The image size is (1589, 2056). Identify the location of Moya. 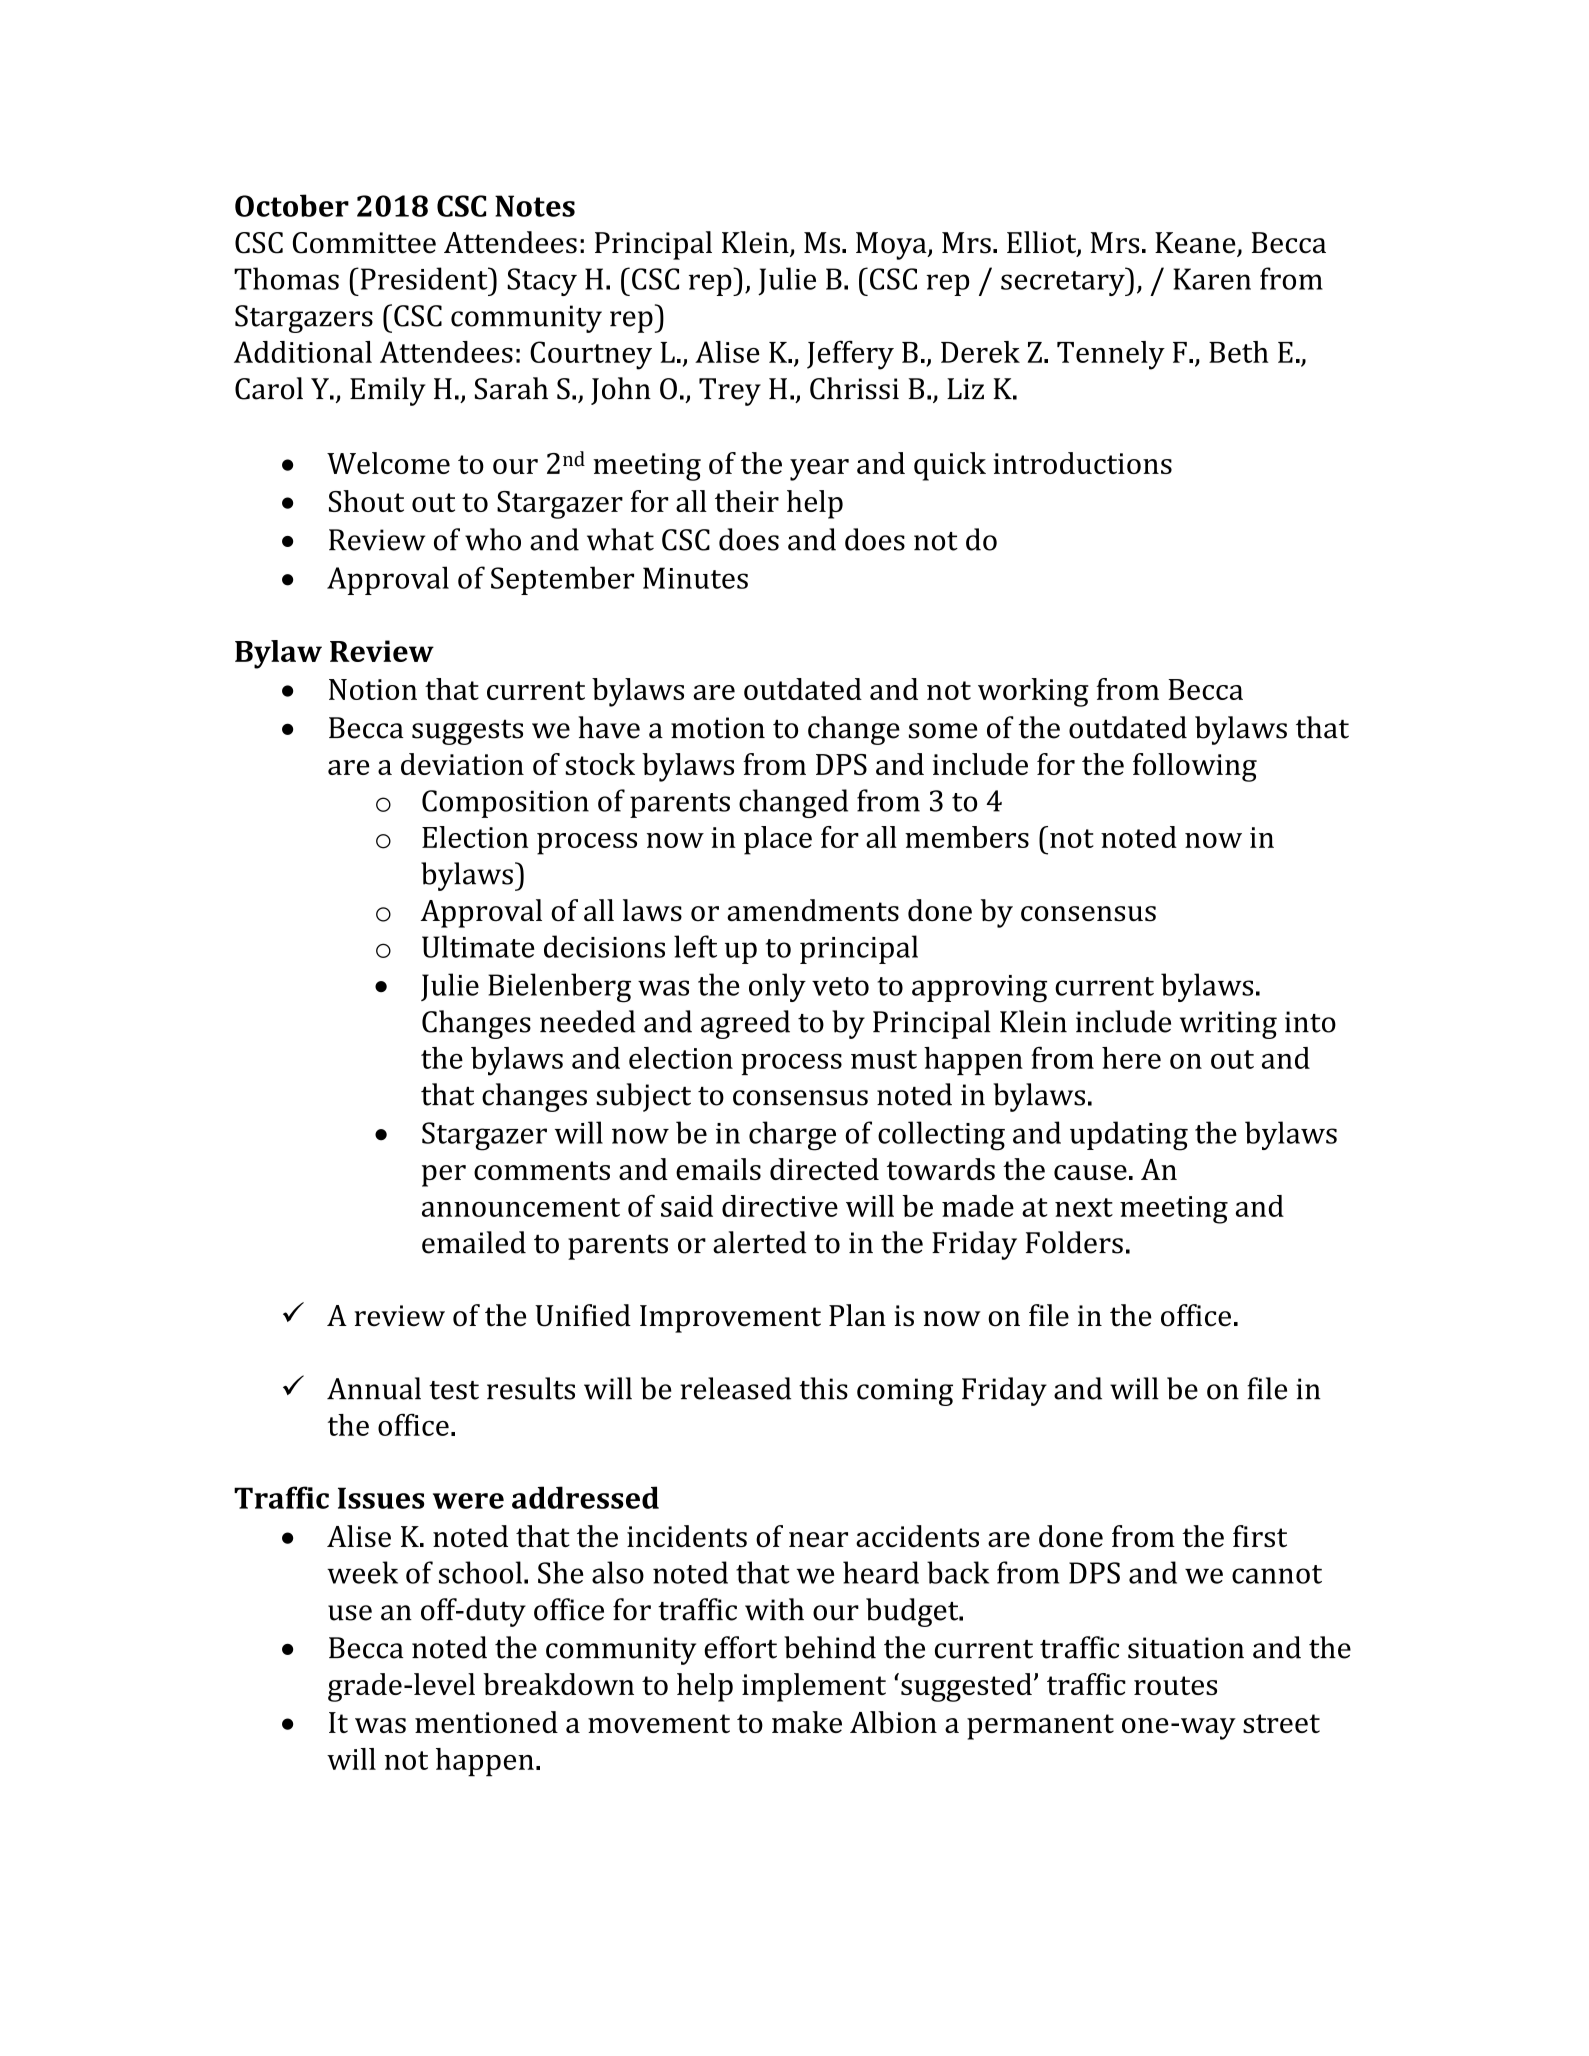
(892, 246).
